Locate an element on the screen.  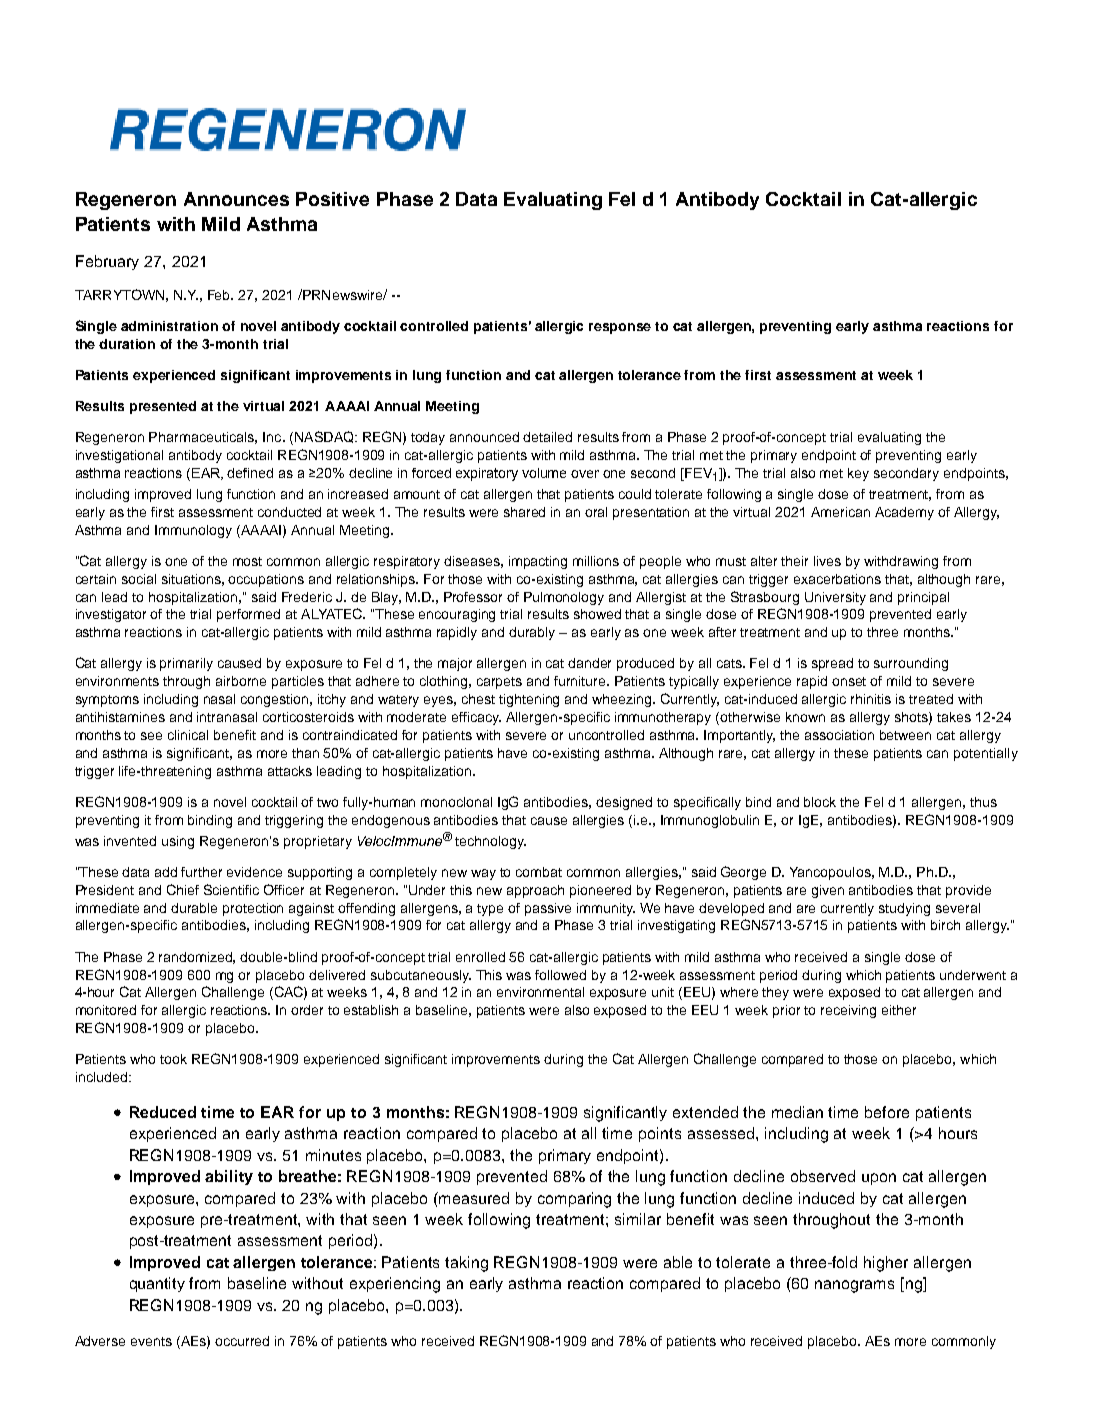
clinical is located at coordinates (188, 735).
